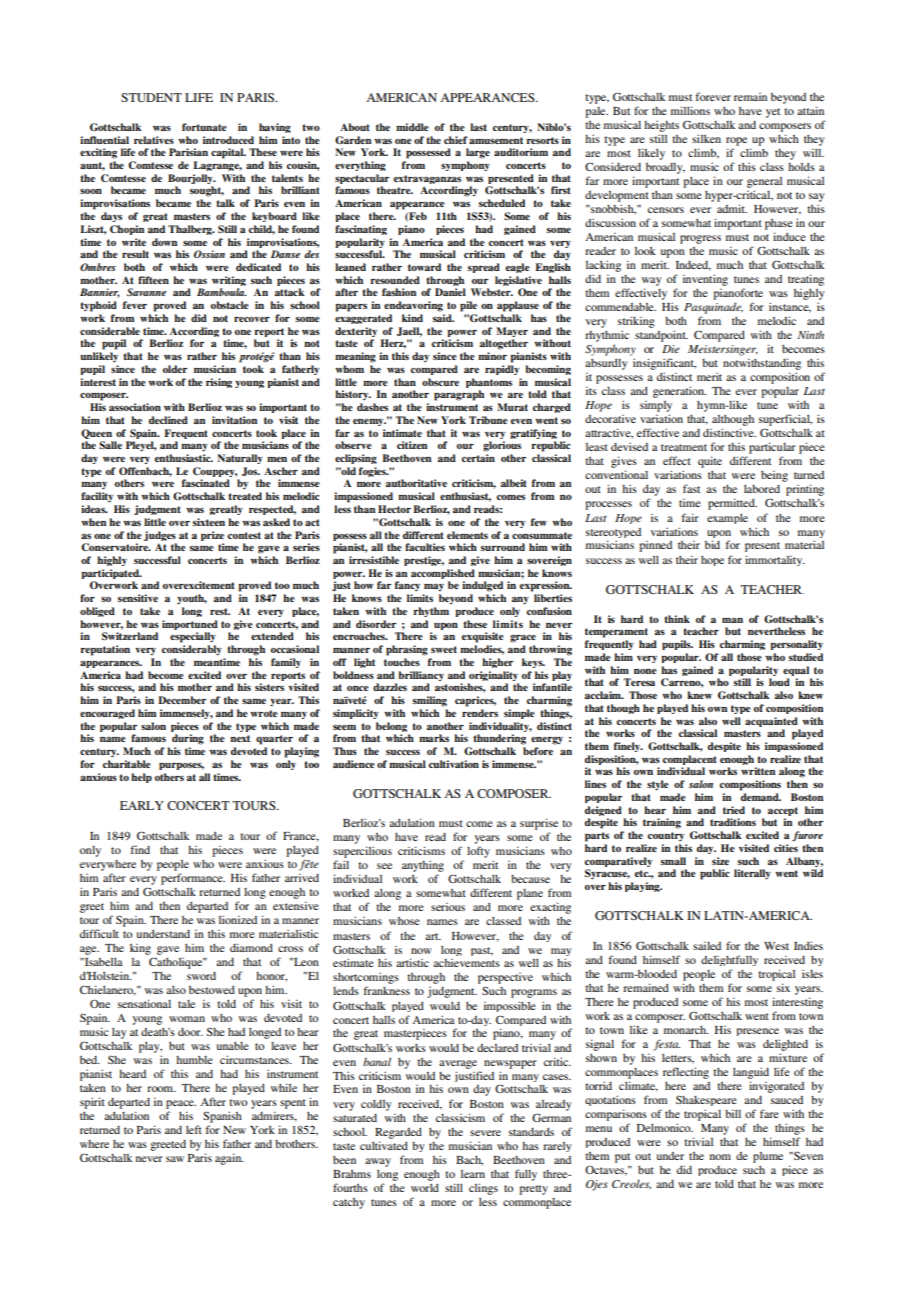 This image has width=924, height=1308. I want to click on older, so click(175, 369).
